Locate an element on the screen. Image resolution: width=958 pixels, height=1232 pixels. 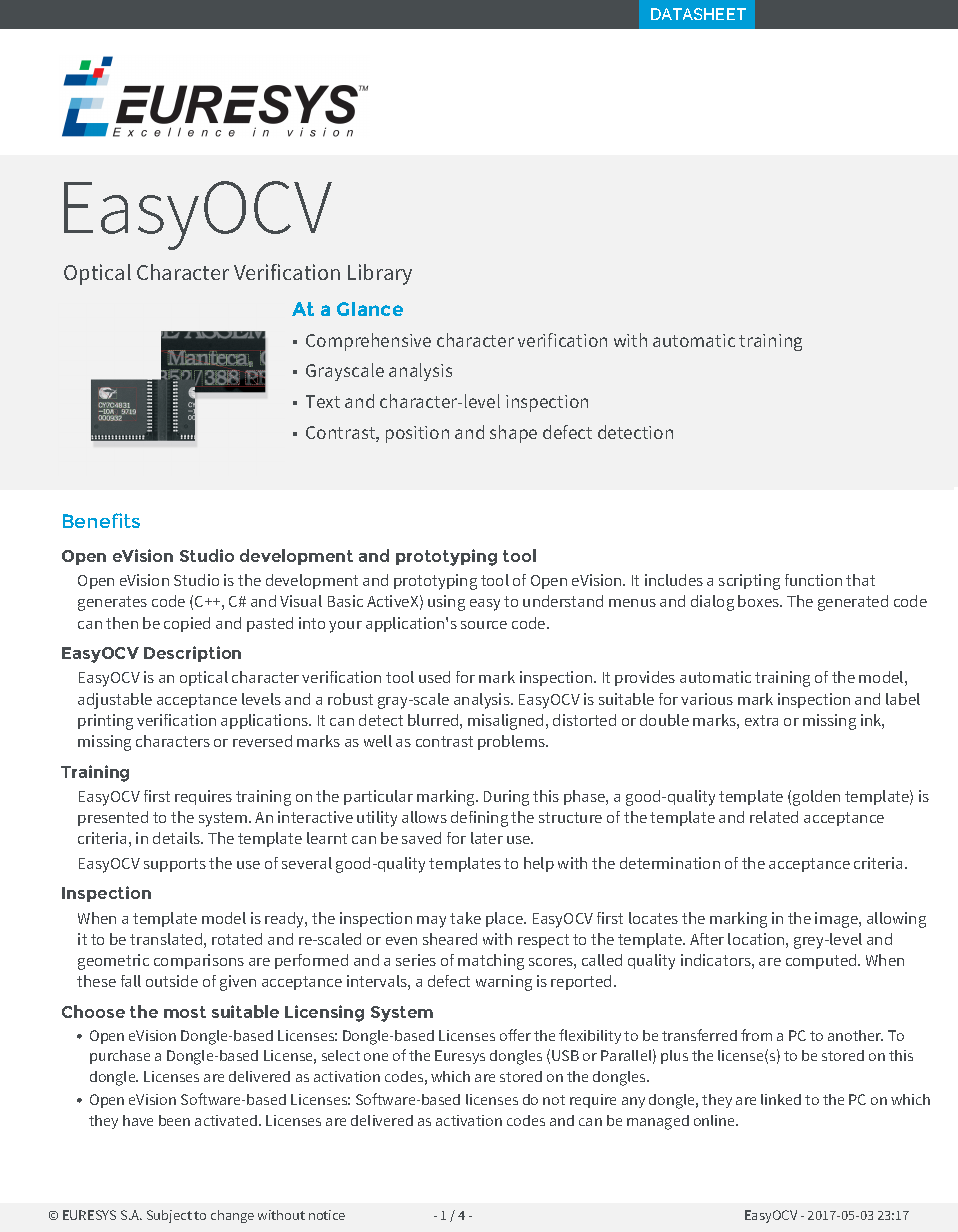
function is located at coordinates (813, 580).
